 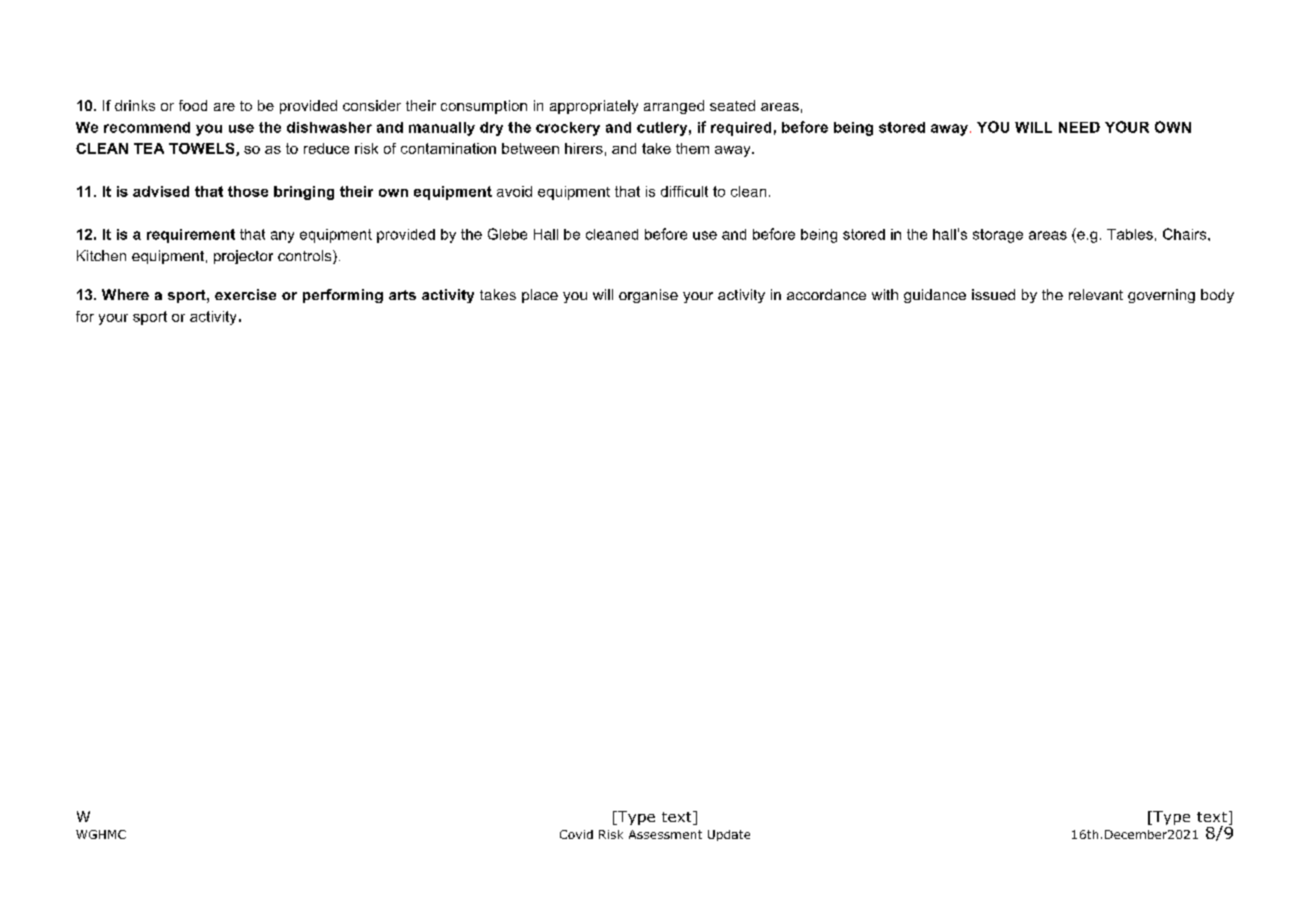 What do you see at coordinates (540, 296) in the image?
I see `place` at bounding box center [540, 296].
